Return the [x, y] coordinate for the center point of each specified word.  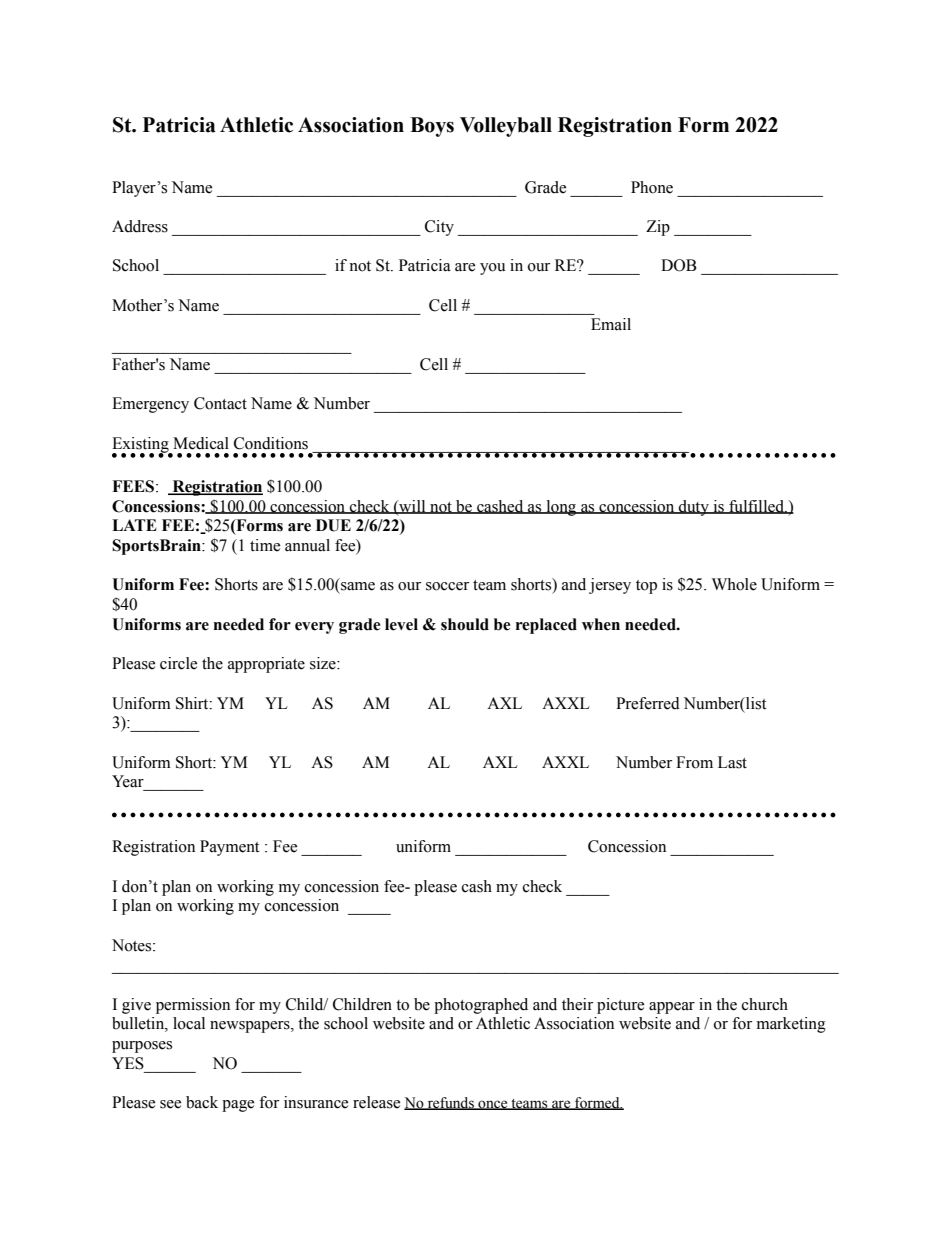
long [561, 508]
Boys [432, 127]
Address [140, 226]
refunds [450, 1103]
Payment [229, 848]
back [202, 1102]
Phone [652, 187]
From [694, 762]
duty [694, 508]
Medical [201, 443]
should [465, 624]
